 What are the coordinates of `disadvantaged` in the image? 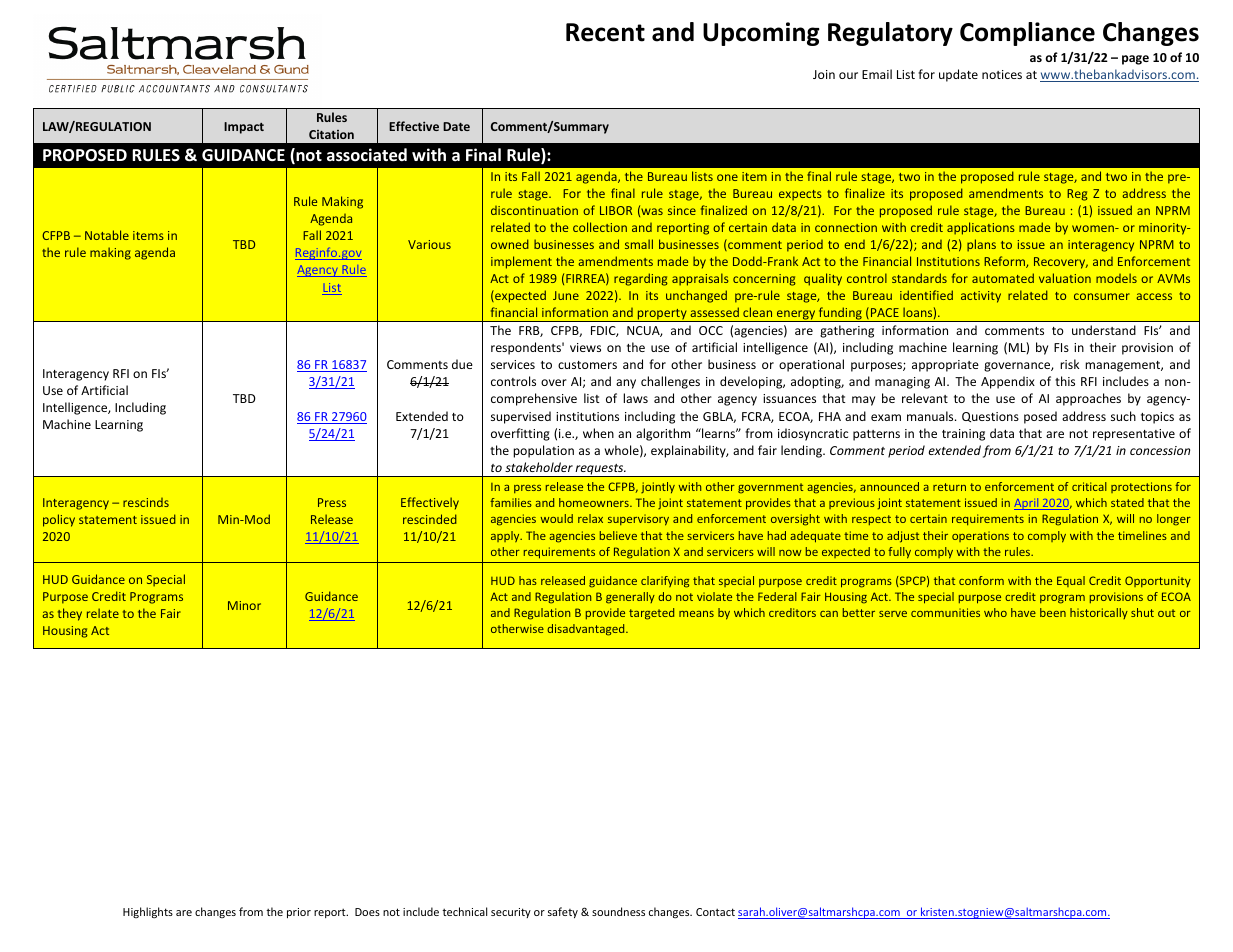 It's located at (587, 630).
